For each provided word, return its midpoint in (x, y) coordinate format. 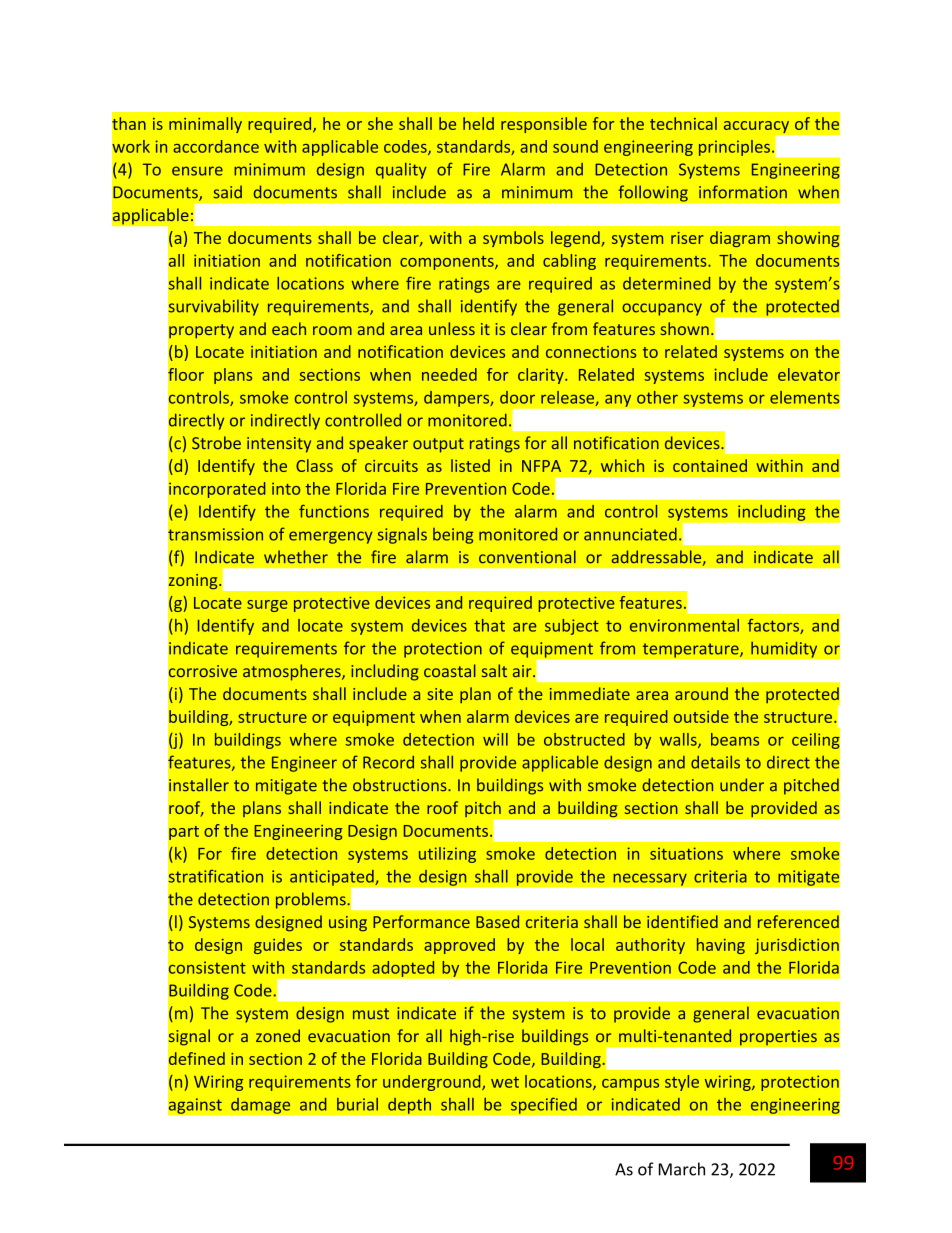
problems (312, 900)
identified (682, 921)
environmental (684, 625)
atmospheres (293, 672)
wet (505, 1082)
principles (734, 148)
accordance (216, 146)
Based (497, 921)
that (489, 625)
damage (261, 1105)
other (657, 397)
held (478, 123)
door (517, 397)
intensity (279, 445)
